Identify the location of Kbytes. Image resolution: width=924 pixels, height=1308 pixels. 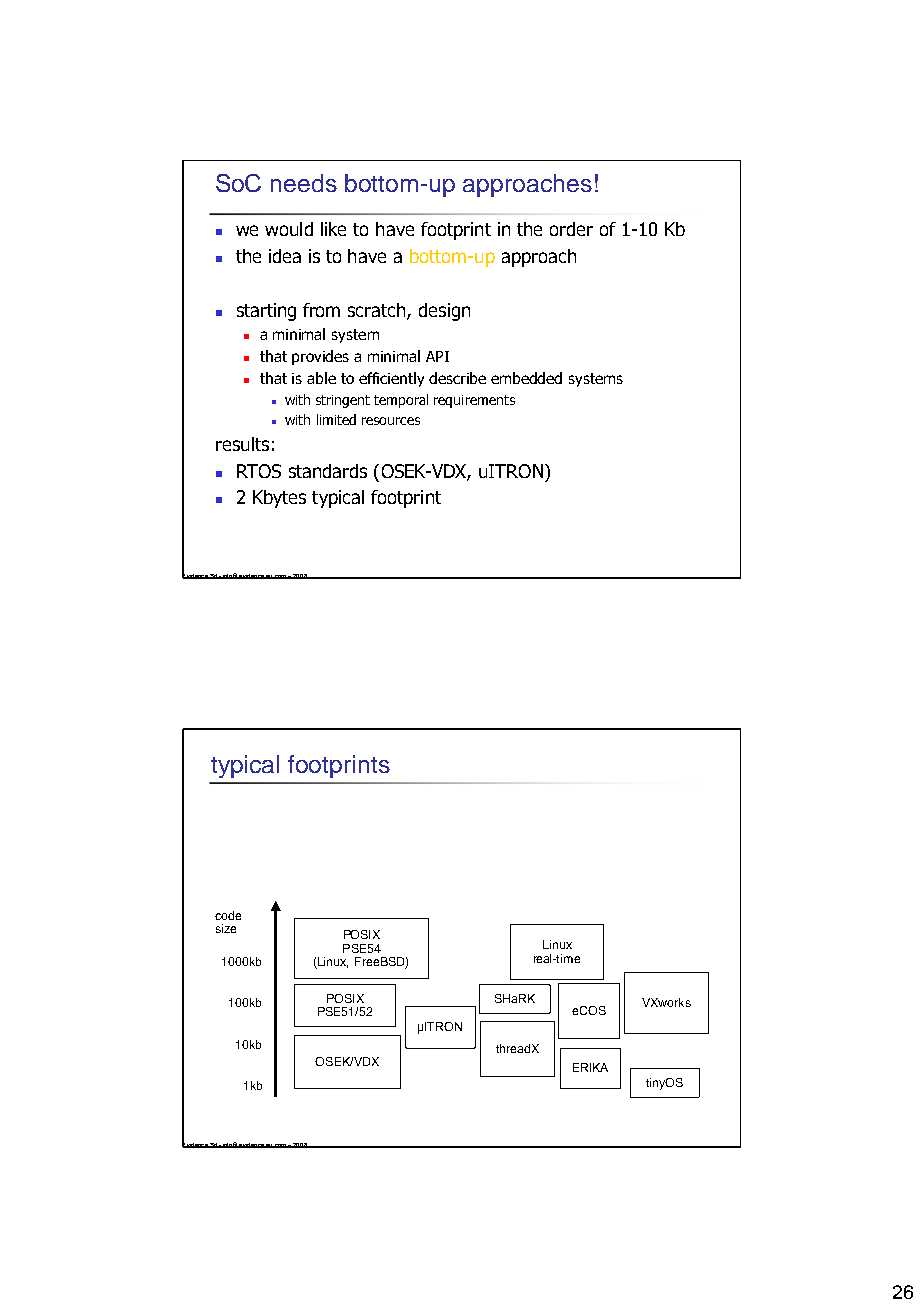
(279, 499).
